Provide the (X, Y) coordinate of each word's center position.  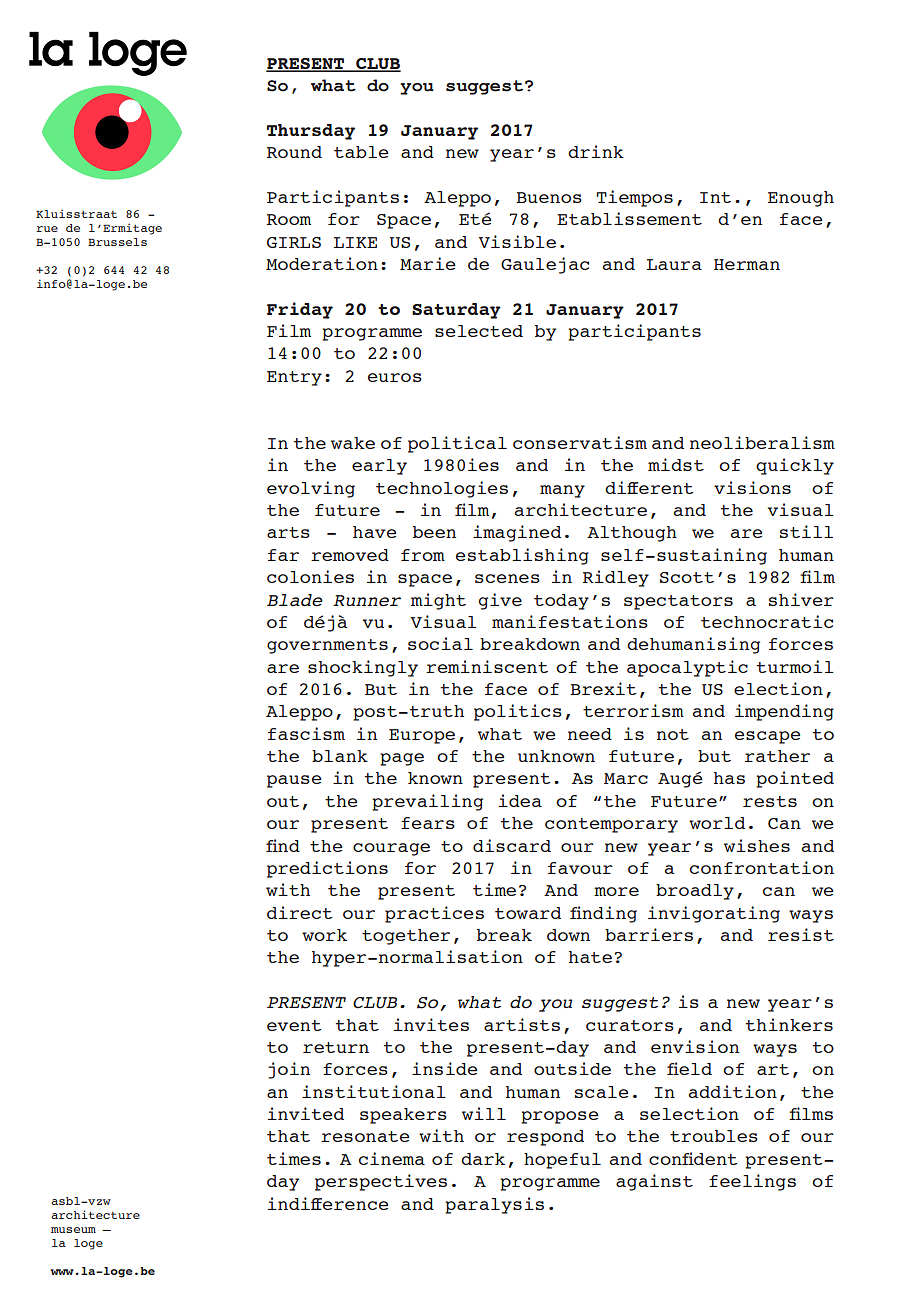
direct (299, 912)
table (361, 152)
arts (288, 532)
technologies (442, 489)
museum (73, 1230)
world (717, 823)
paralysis (494, 1205)
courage (391, 849)
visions (752, 487)
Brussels (117, 242)
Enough (801, 199)
